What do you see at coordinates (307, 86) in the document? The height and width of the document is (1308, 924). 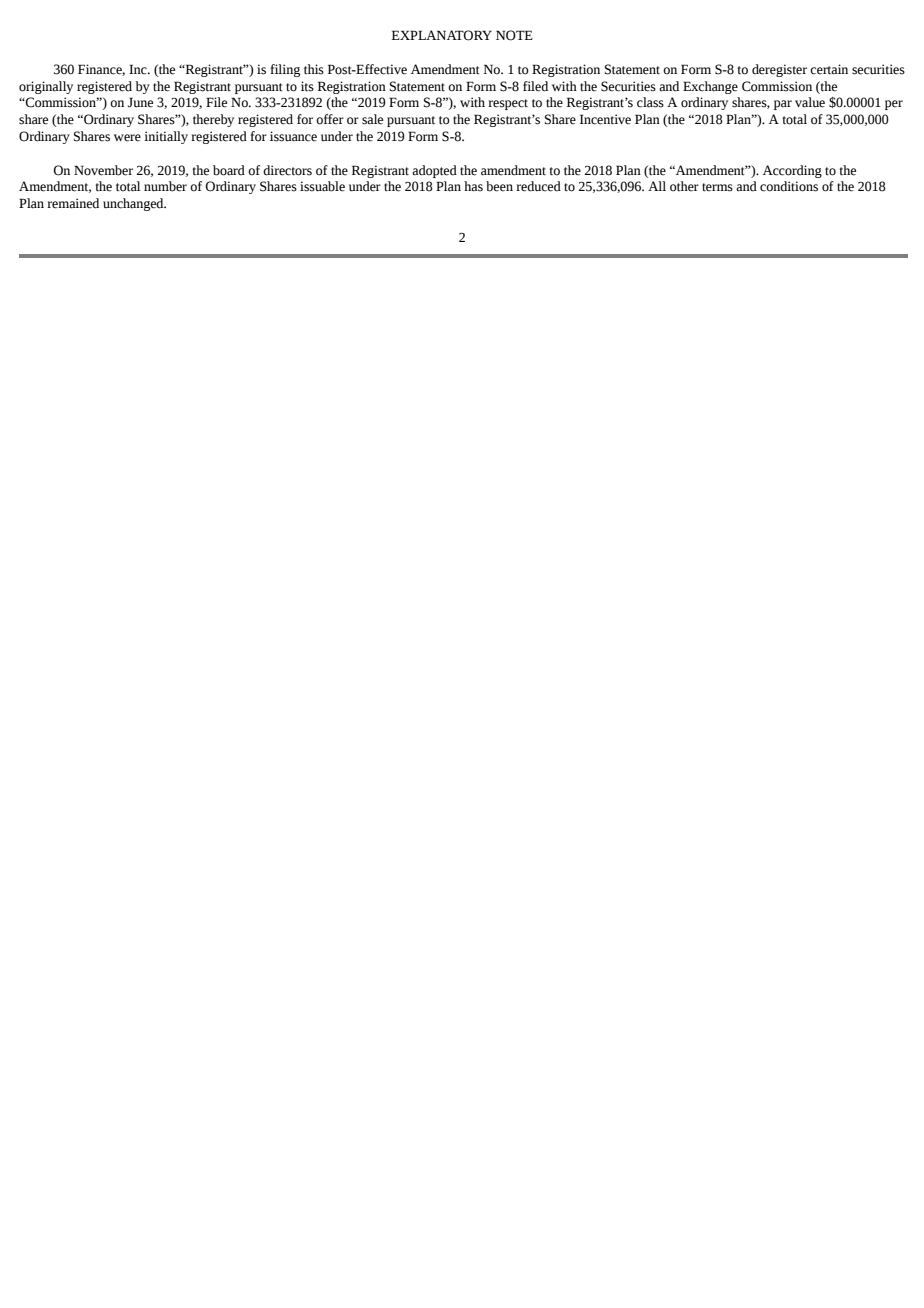 I see `its` at bounding box center [307, 86].
